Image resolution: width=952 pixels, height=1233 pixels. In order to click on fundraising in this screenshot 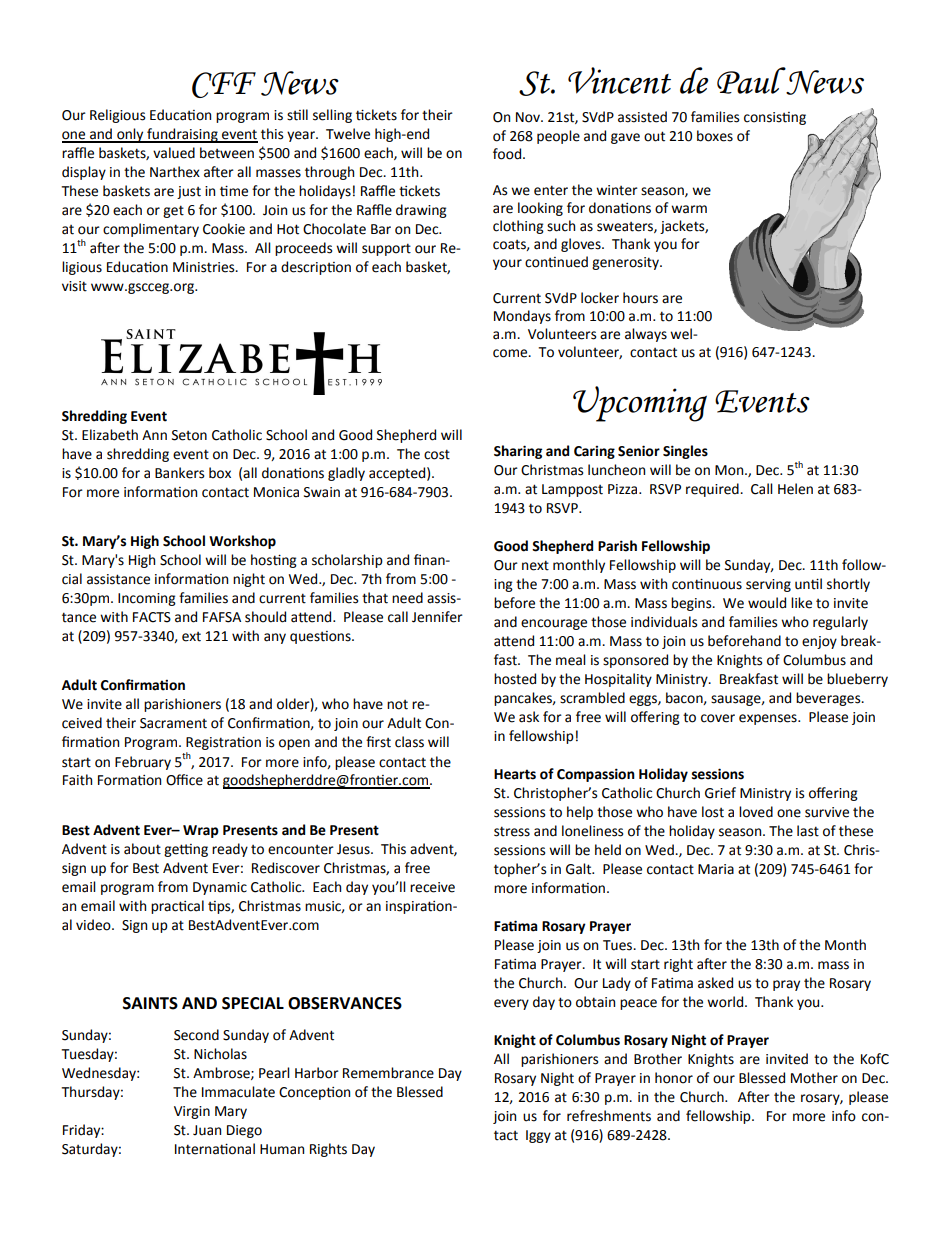, I will do `click(182, 135)`.
